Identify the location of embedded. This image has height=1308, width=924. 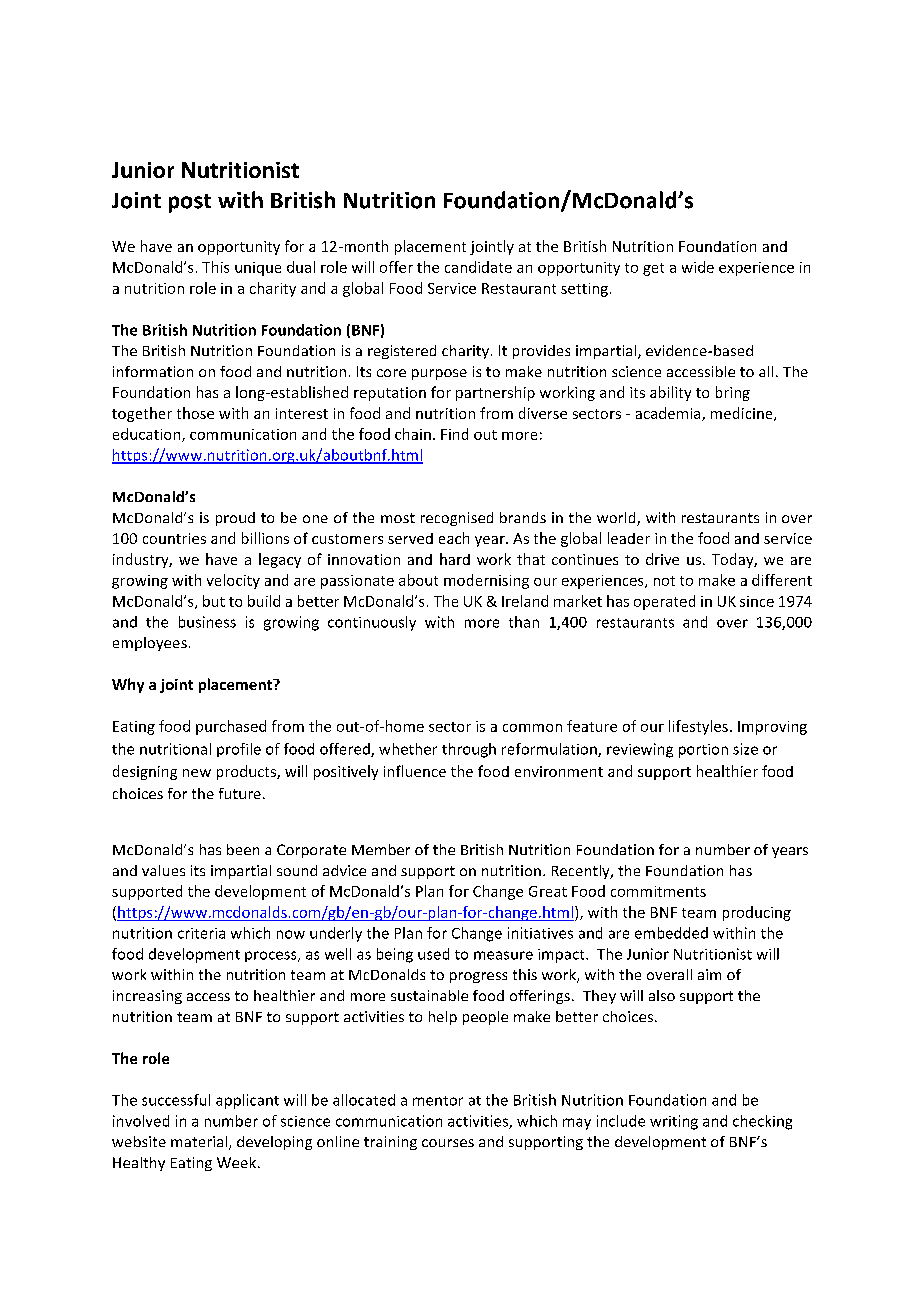
(671, 933).
